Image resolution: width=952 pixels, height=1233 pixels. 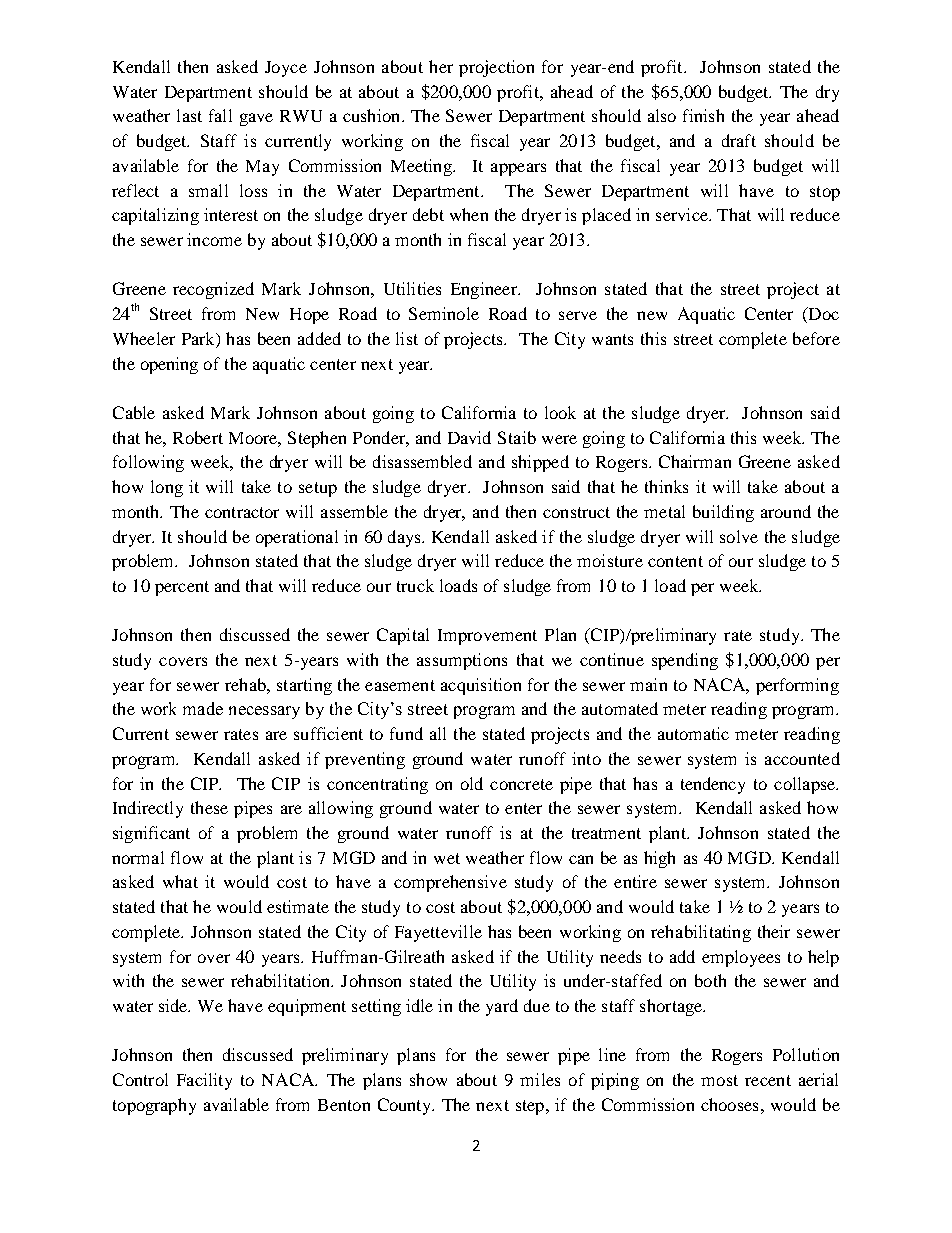 I want to click on made, so click(x=203, y=708).
